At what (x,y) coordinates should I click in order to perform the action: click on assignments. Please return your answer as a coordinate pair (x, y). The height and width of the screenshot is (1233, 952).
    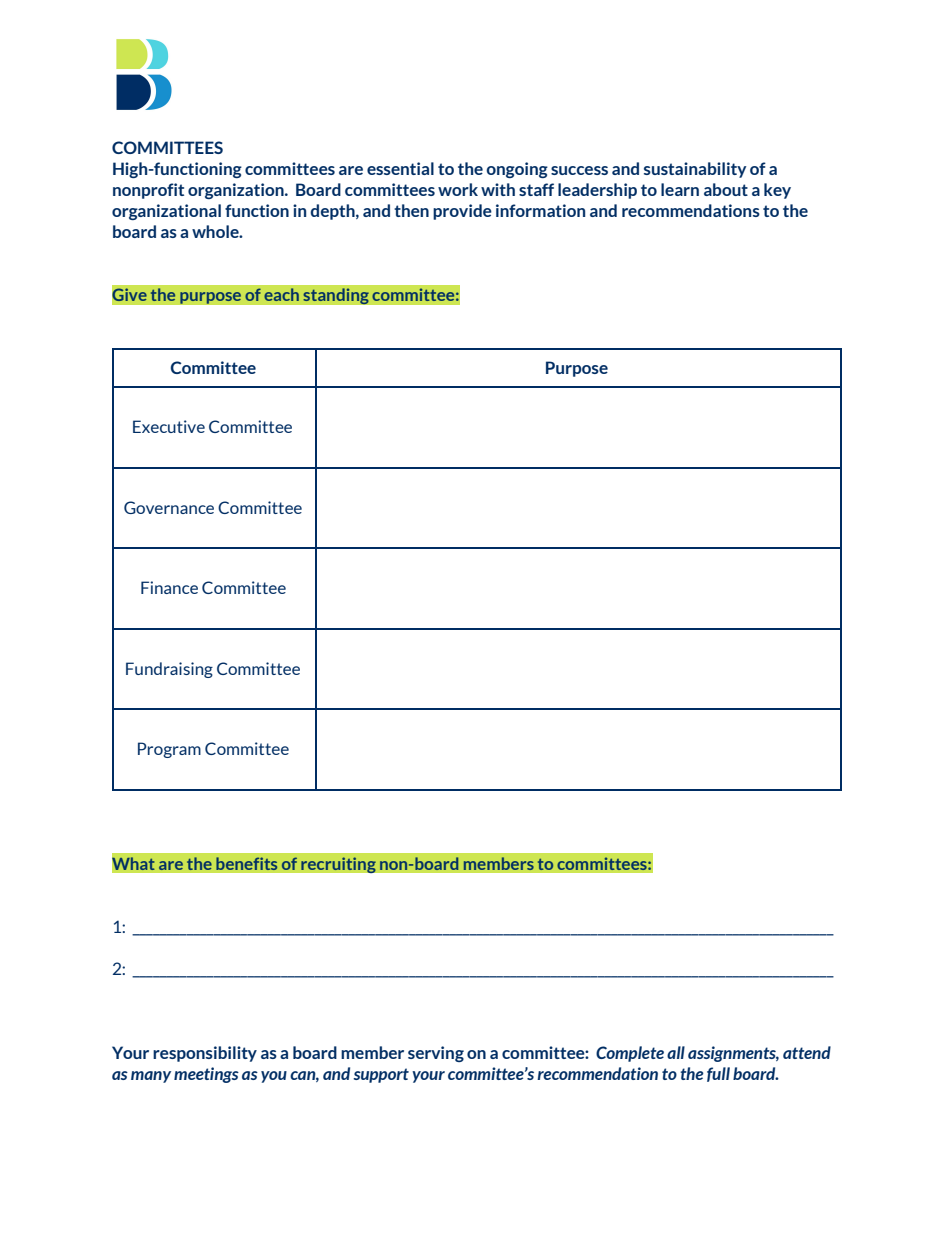
    Looking at the image, I should click on (733, 1054).
